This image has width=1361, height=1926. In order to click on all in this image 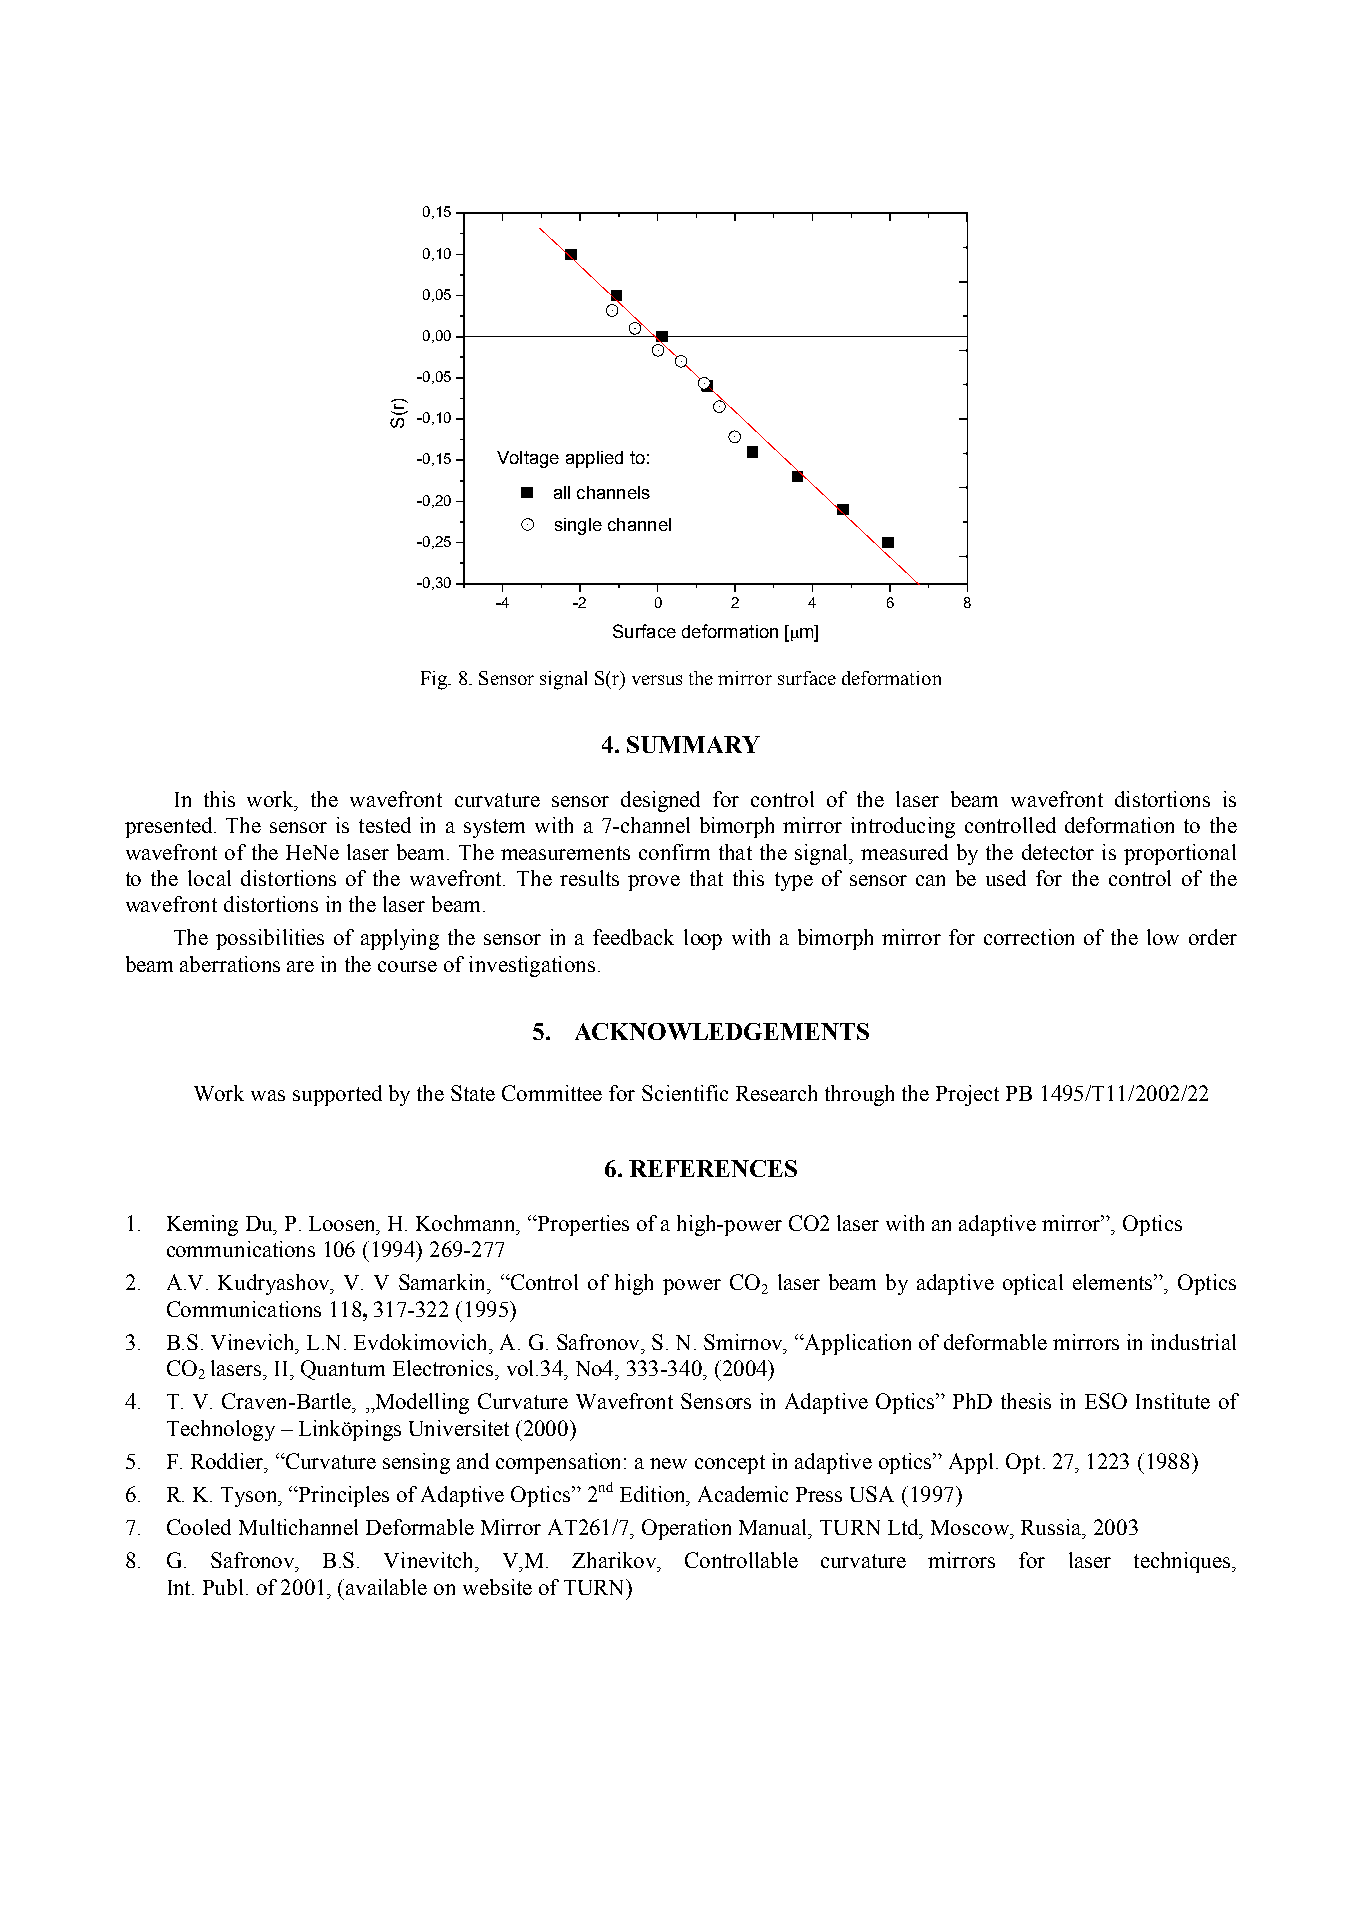, I will do `click(562, 492)`.
